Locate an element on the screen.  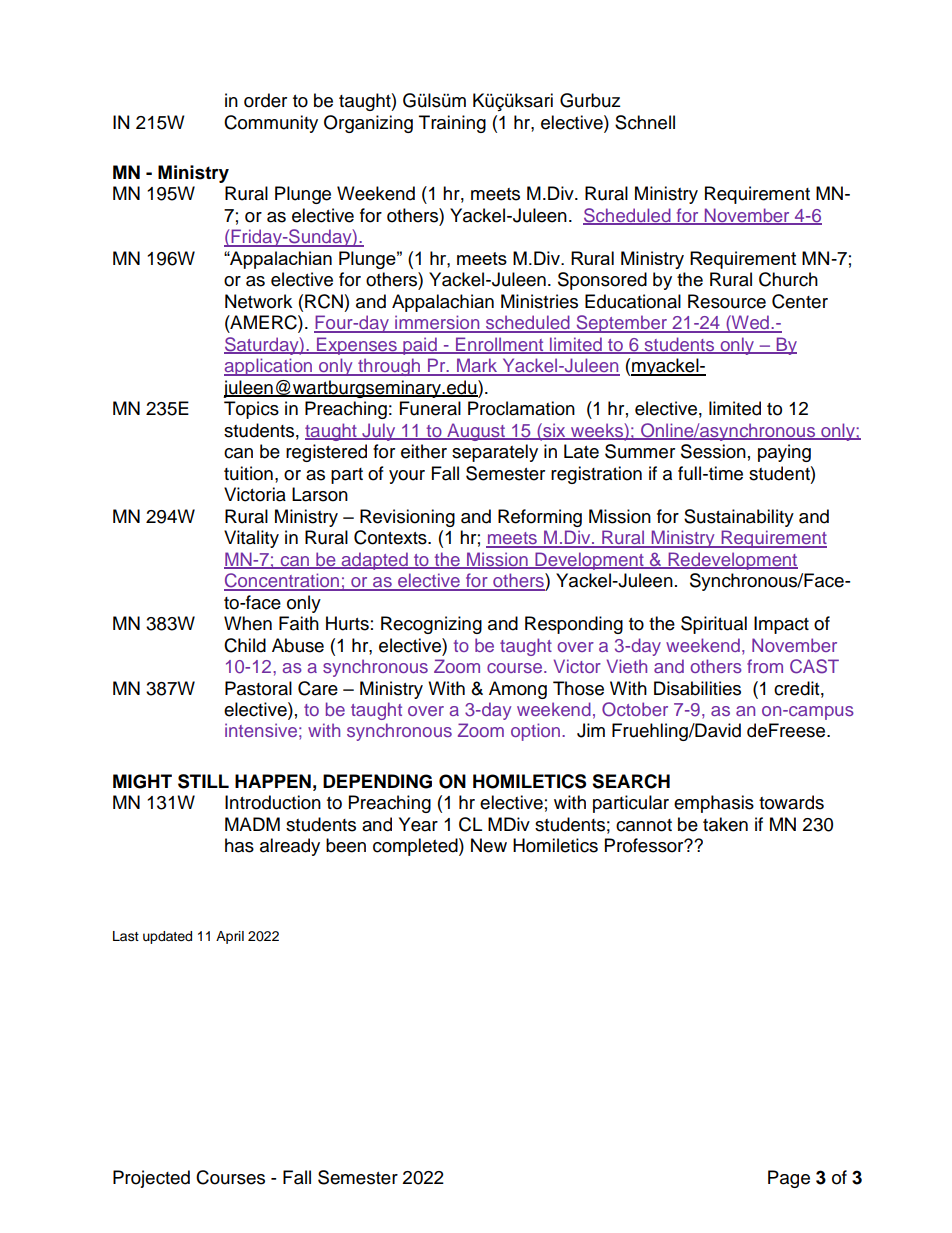
Church is located at coordinates (788, 279).
